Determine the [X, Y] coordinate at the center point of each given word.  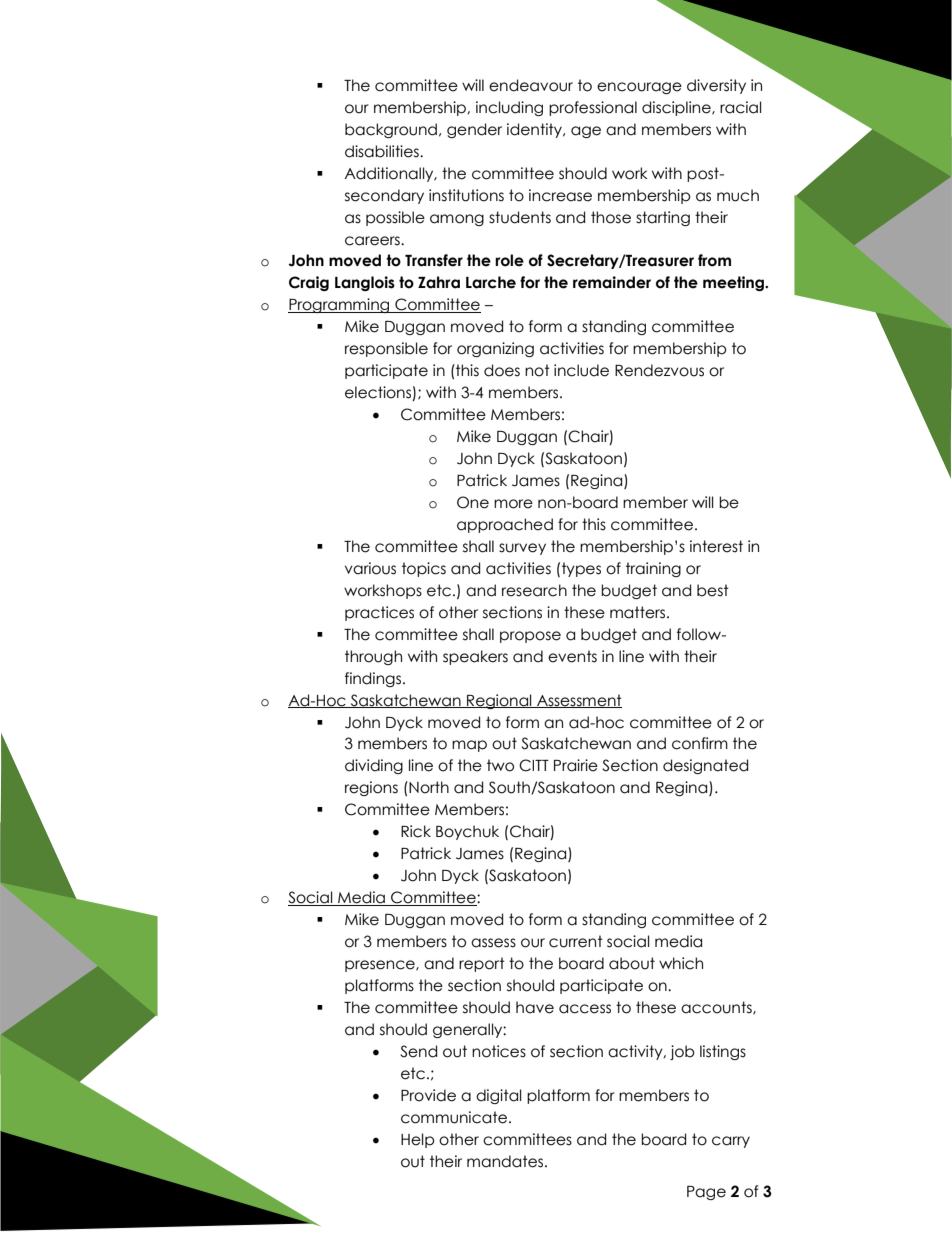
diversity [716, 86]
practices [379, 613]
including [509, 108]
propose [530, 637]
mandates [506, 1161]
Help [417, 1140]
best [713, 590]
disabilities [383, 151]
